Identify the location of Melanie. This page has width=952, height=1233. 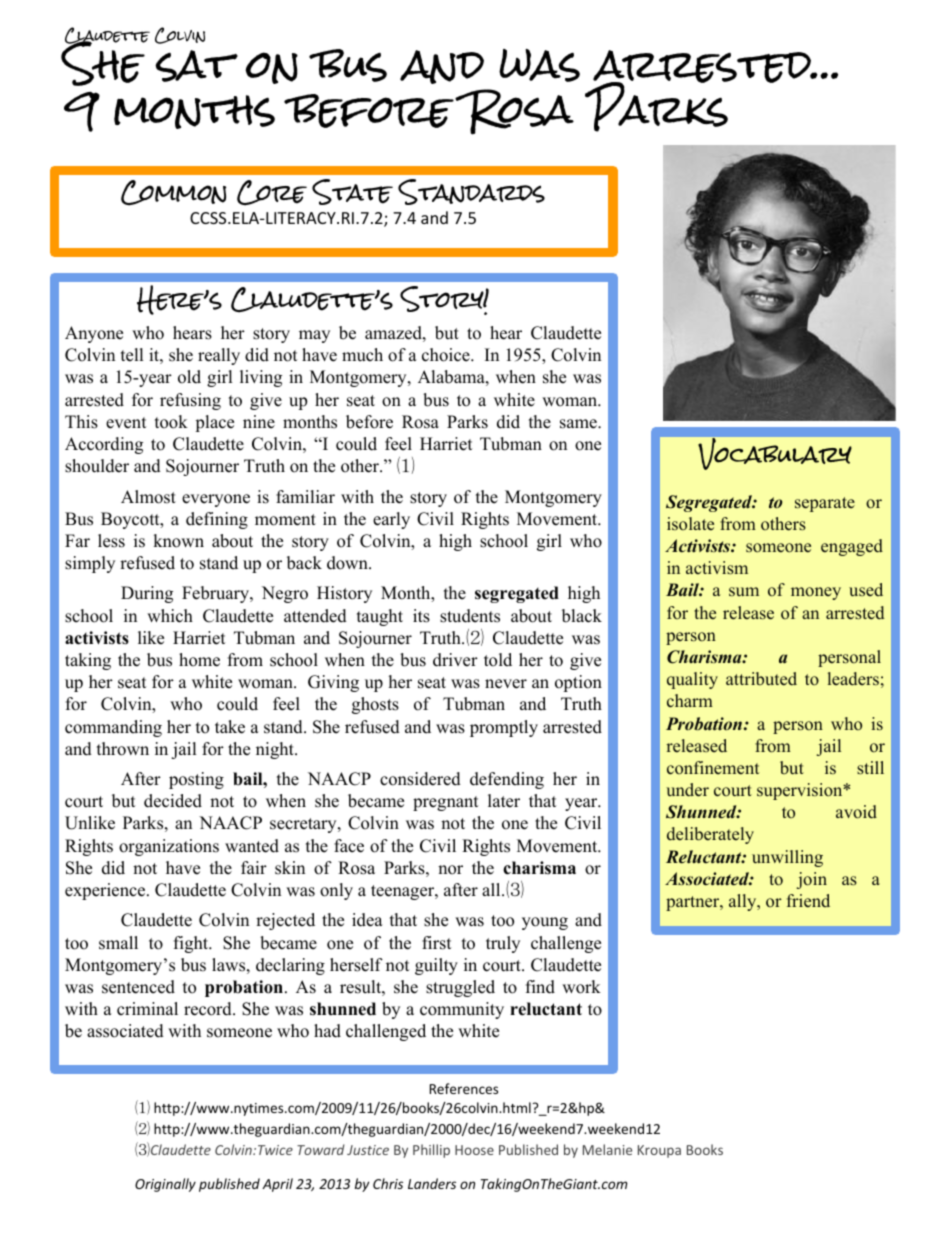
(607, 1149).
